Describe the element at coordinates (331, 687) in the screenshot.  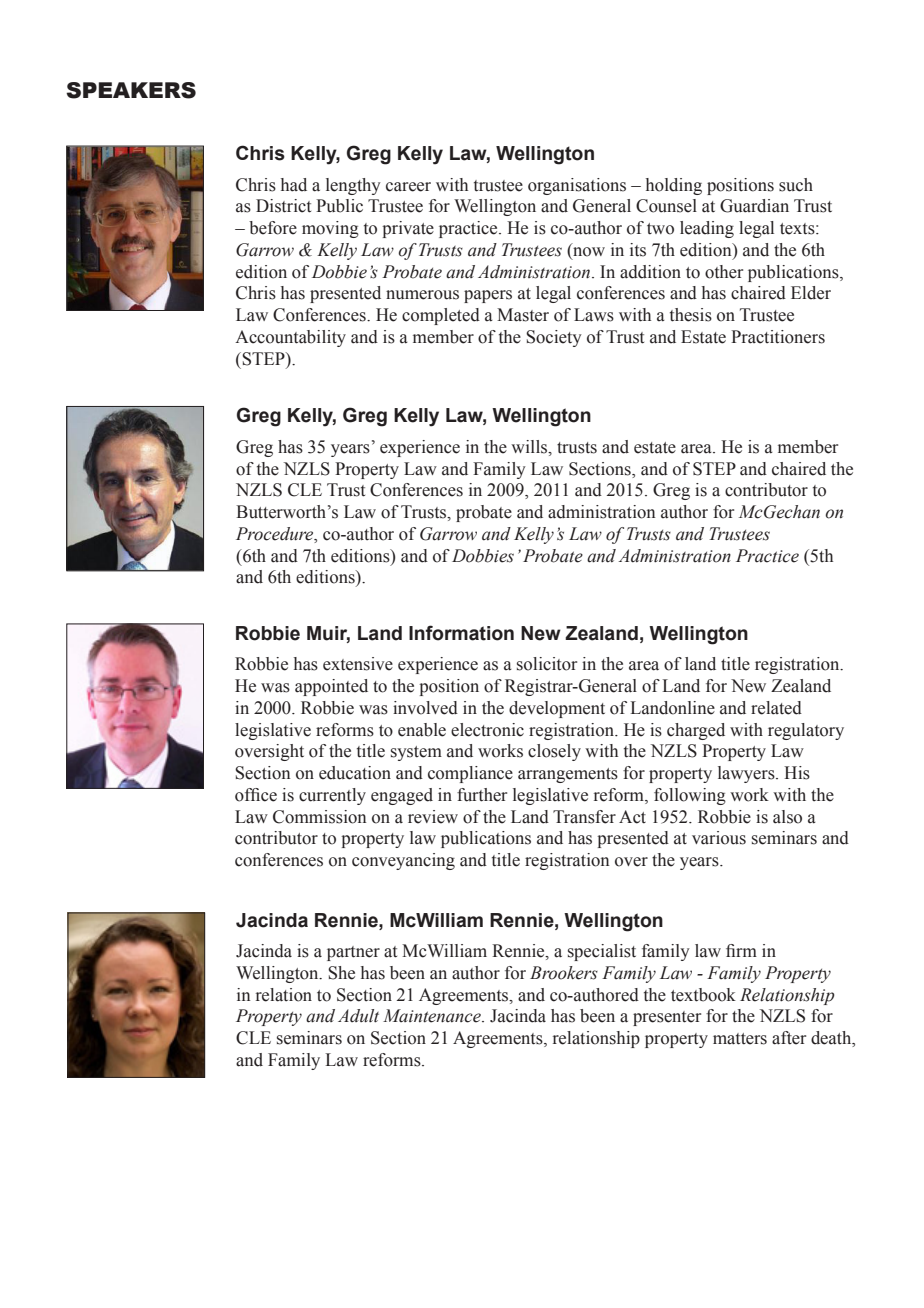
I see `appointed` at that location.
